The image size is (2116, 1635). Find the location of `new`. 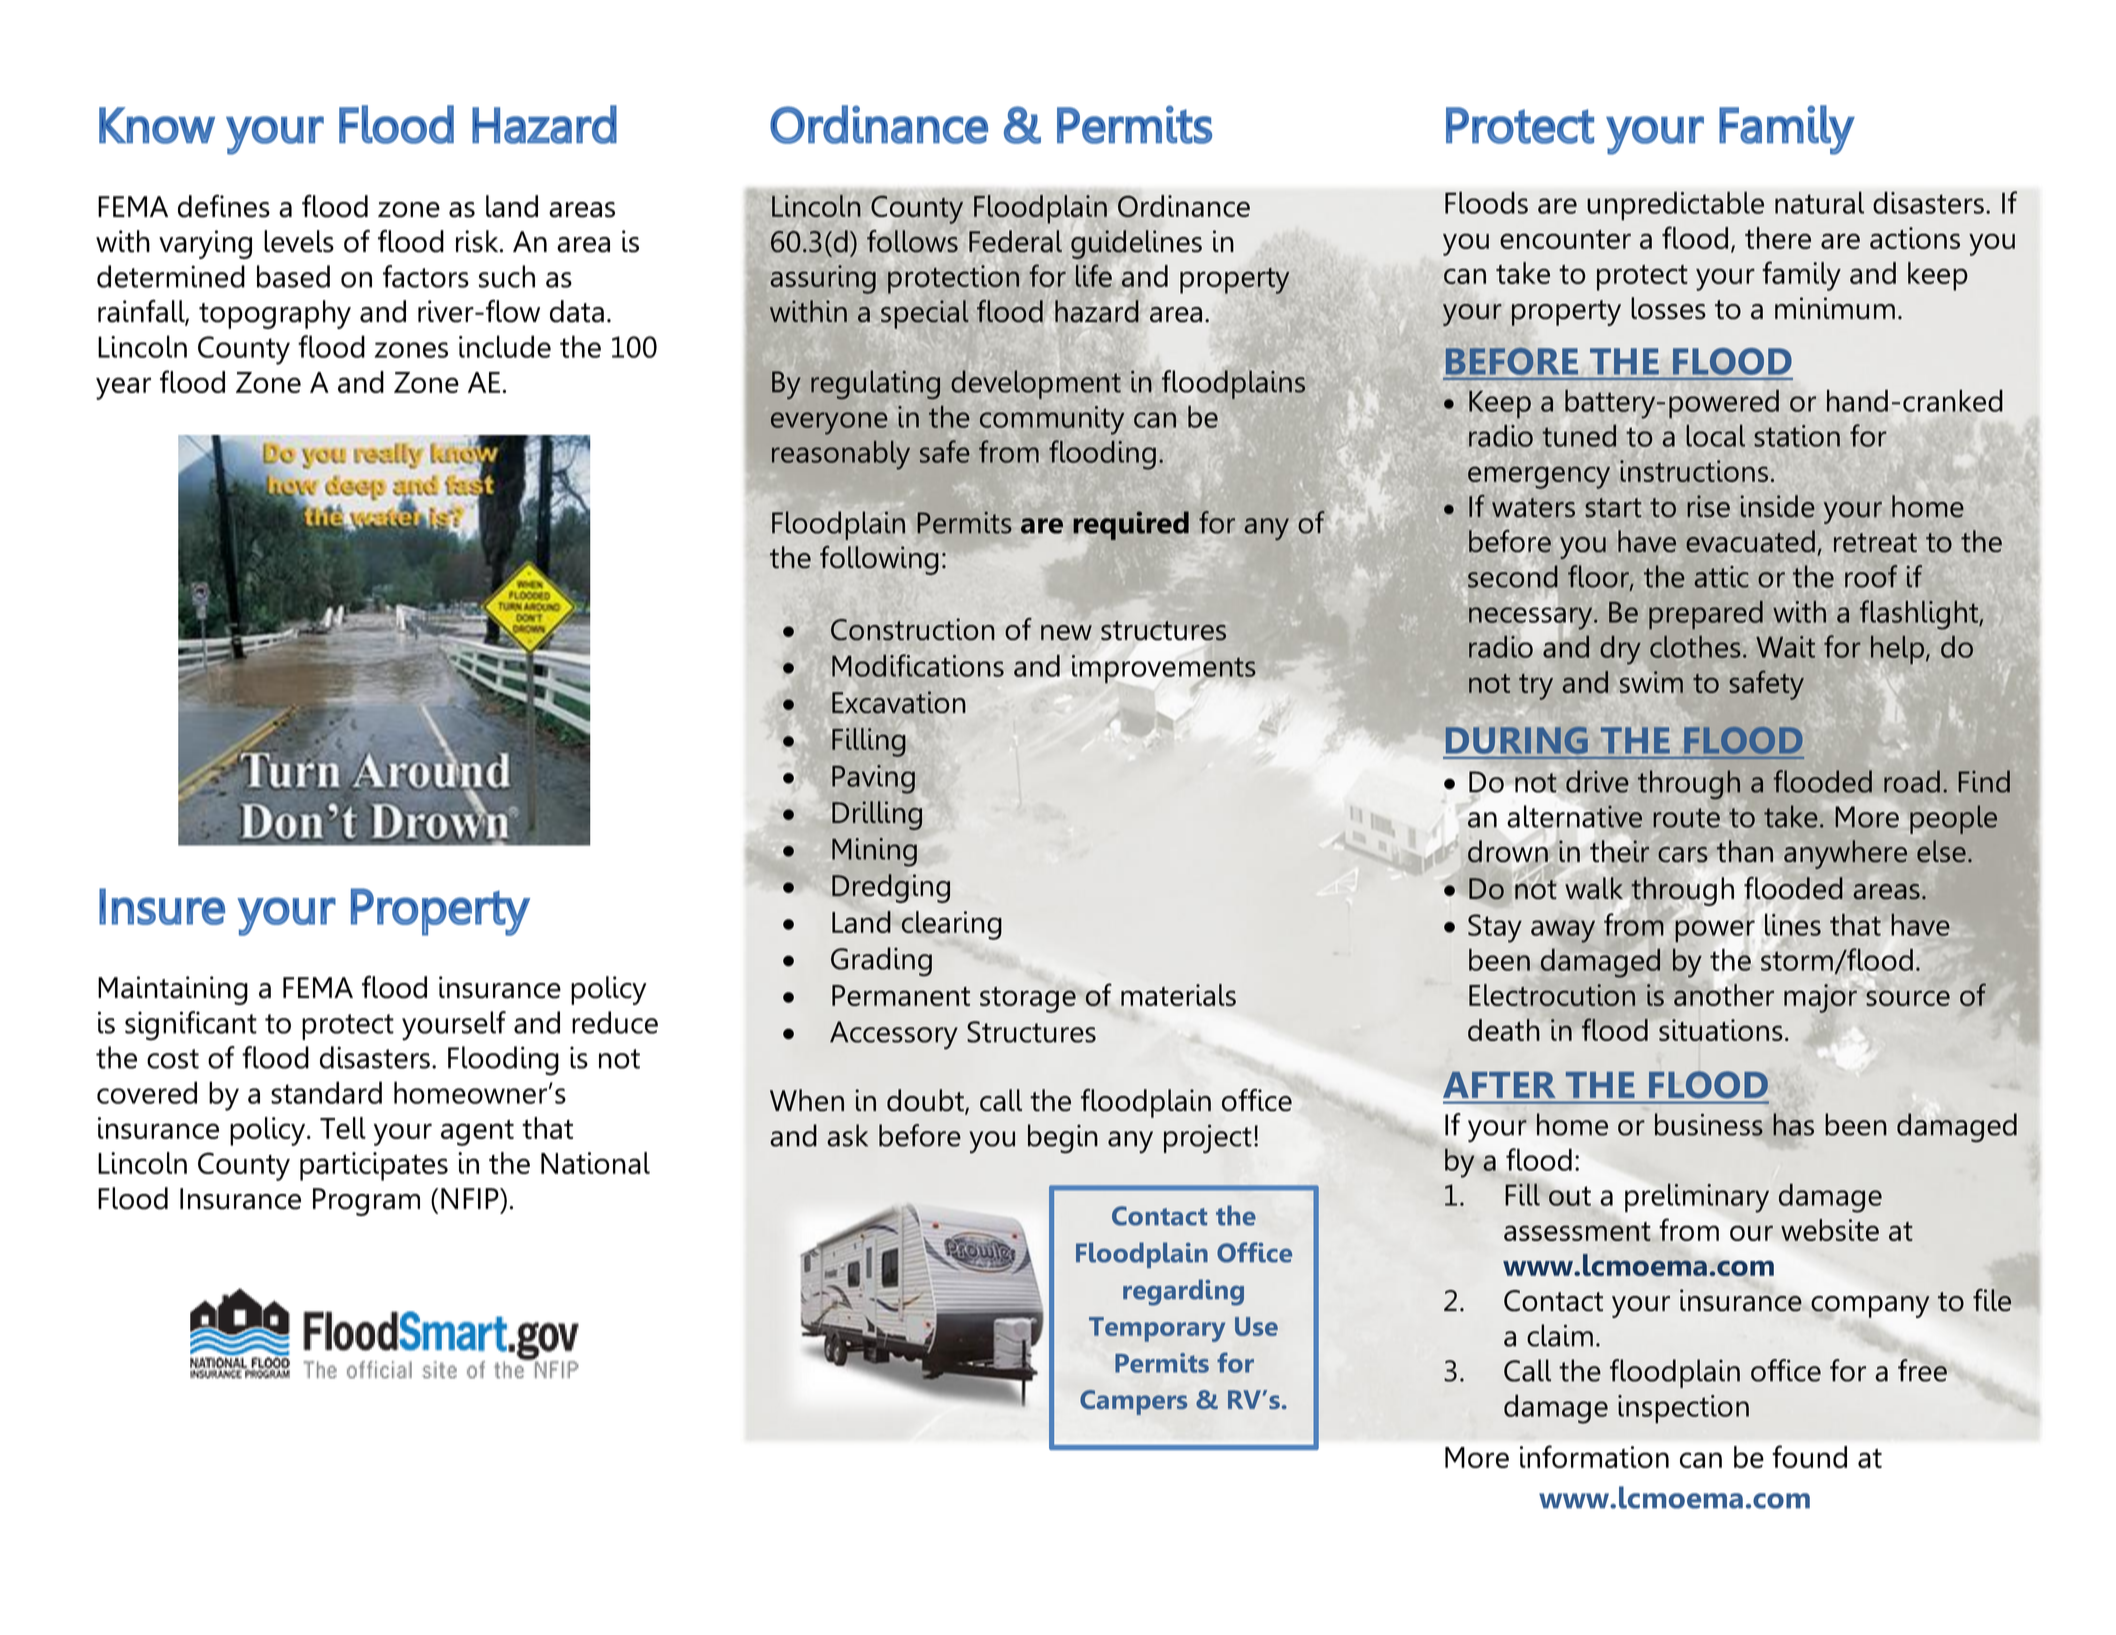

new is located at coordinates (1066, 633).
